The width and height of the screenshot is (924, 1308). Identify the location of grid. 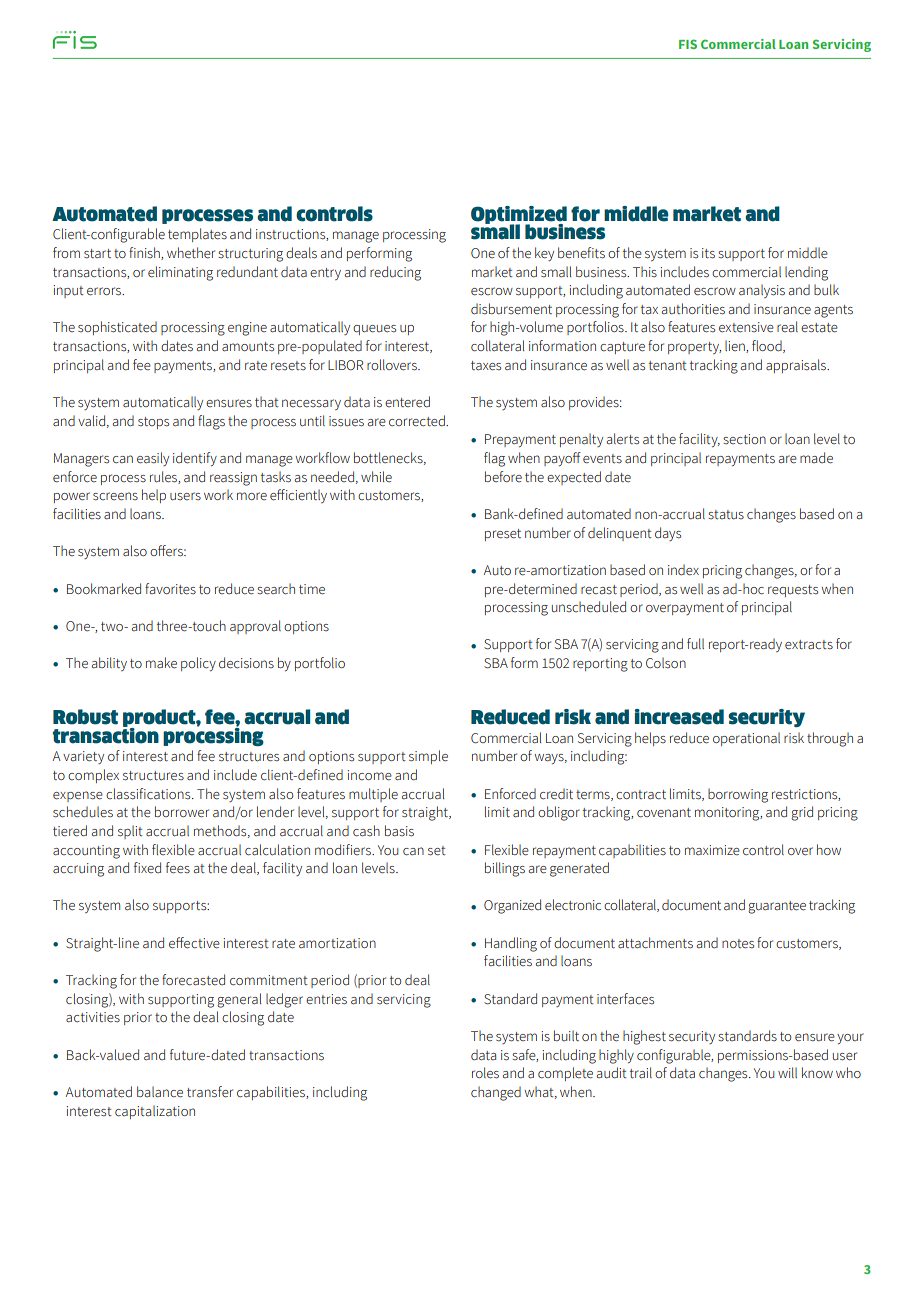
(802, 813).
